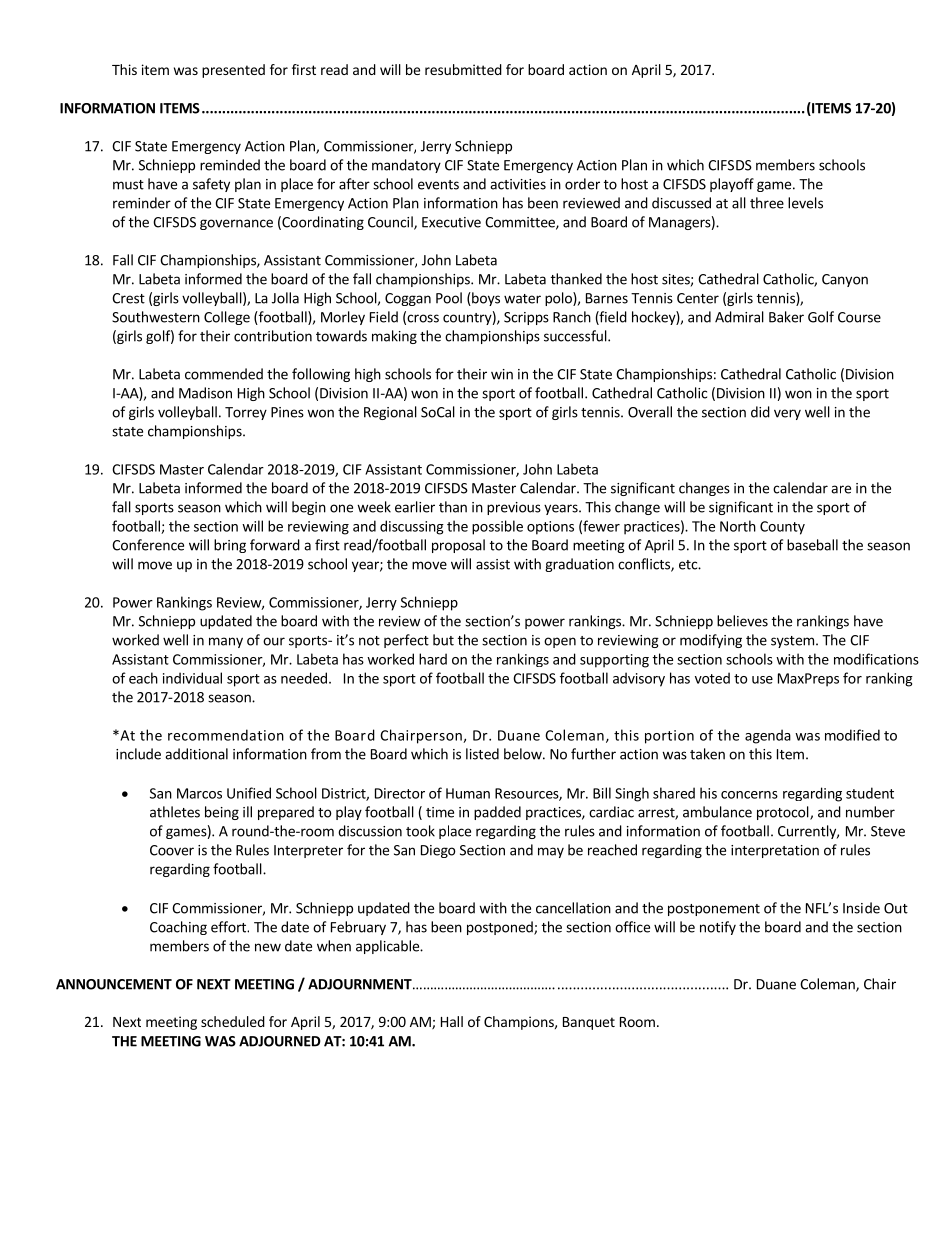  I want to click on presented, so click(233, 71).
